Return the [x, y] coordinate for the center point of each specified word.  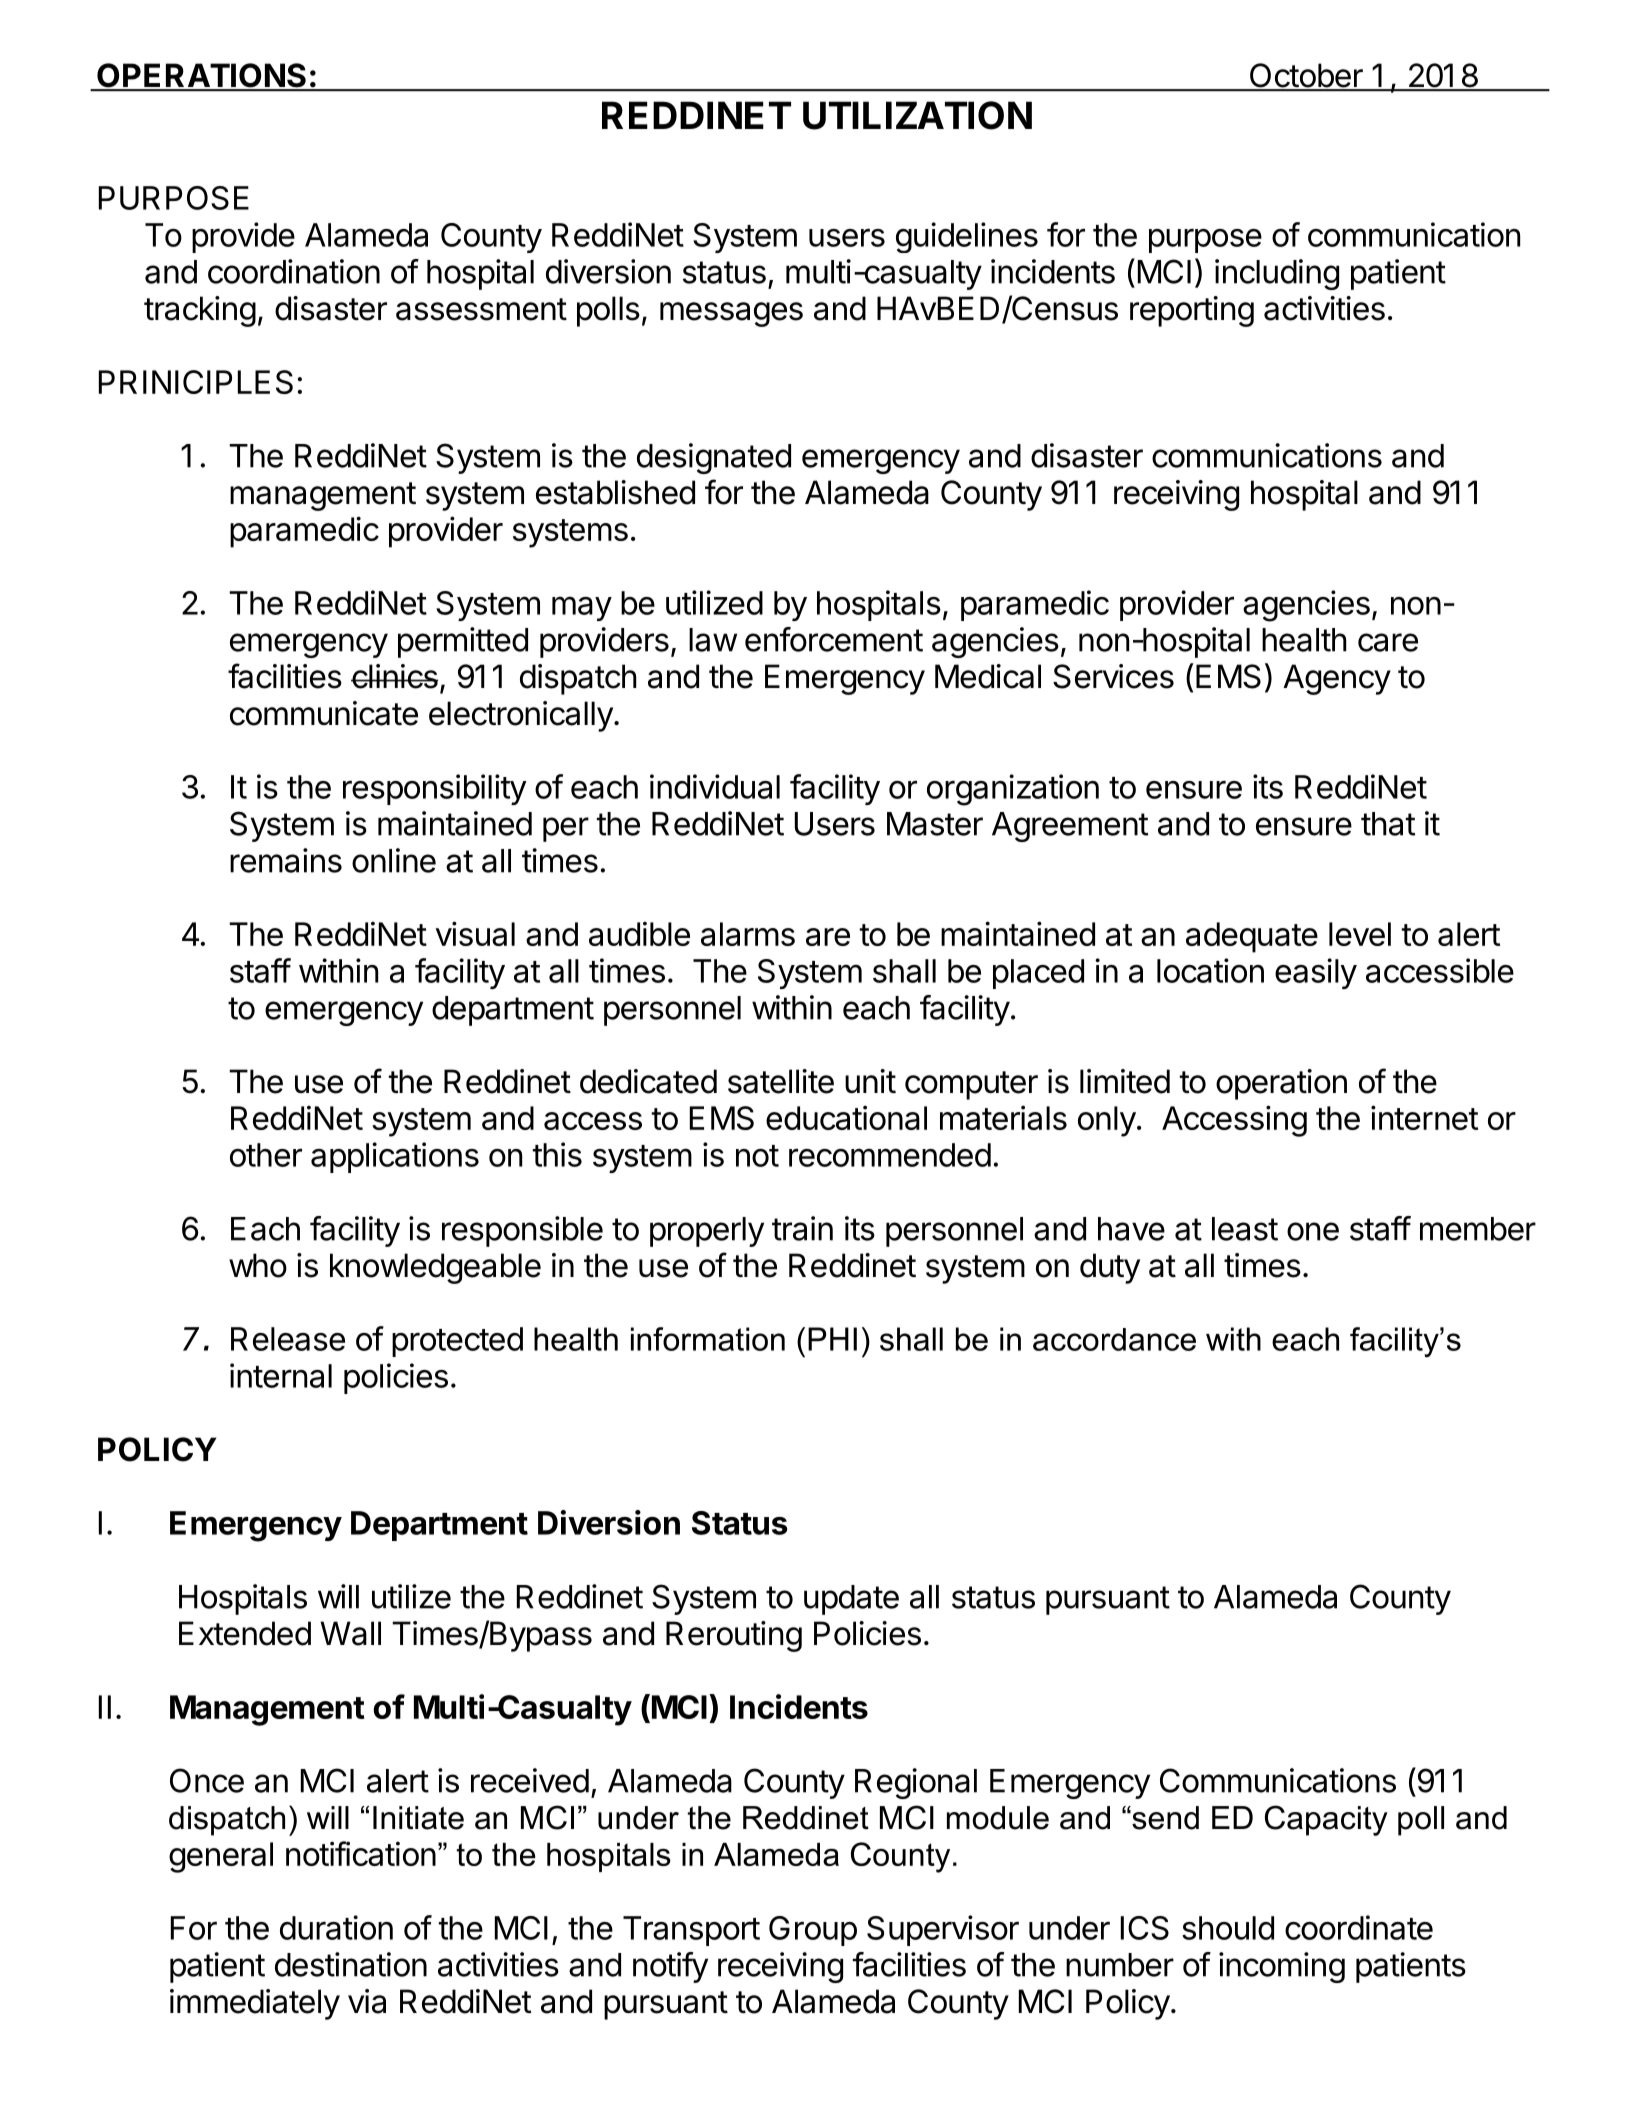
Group [813, 1931]
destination [351, 1964]
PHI [832, 1339]
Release [288, 1339]
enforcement [834, 639]
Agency [1337, 679]
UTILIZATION [917, 115]
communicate [324, 713]
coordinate [1359, 1927]
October [1306, 76]
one [1313, 1231]
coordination [294, 271]
